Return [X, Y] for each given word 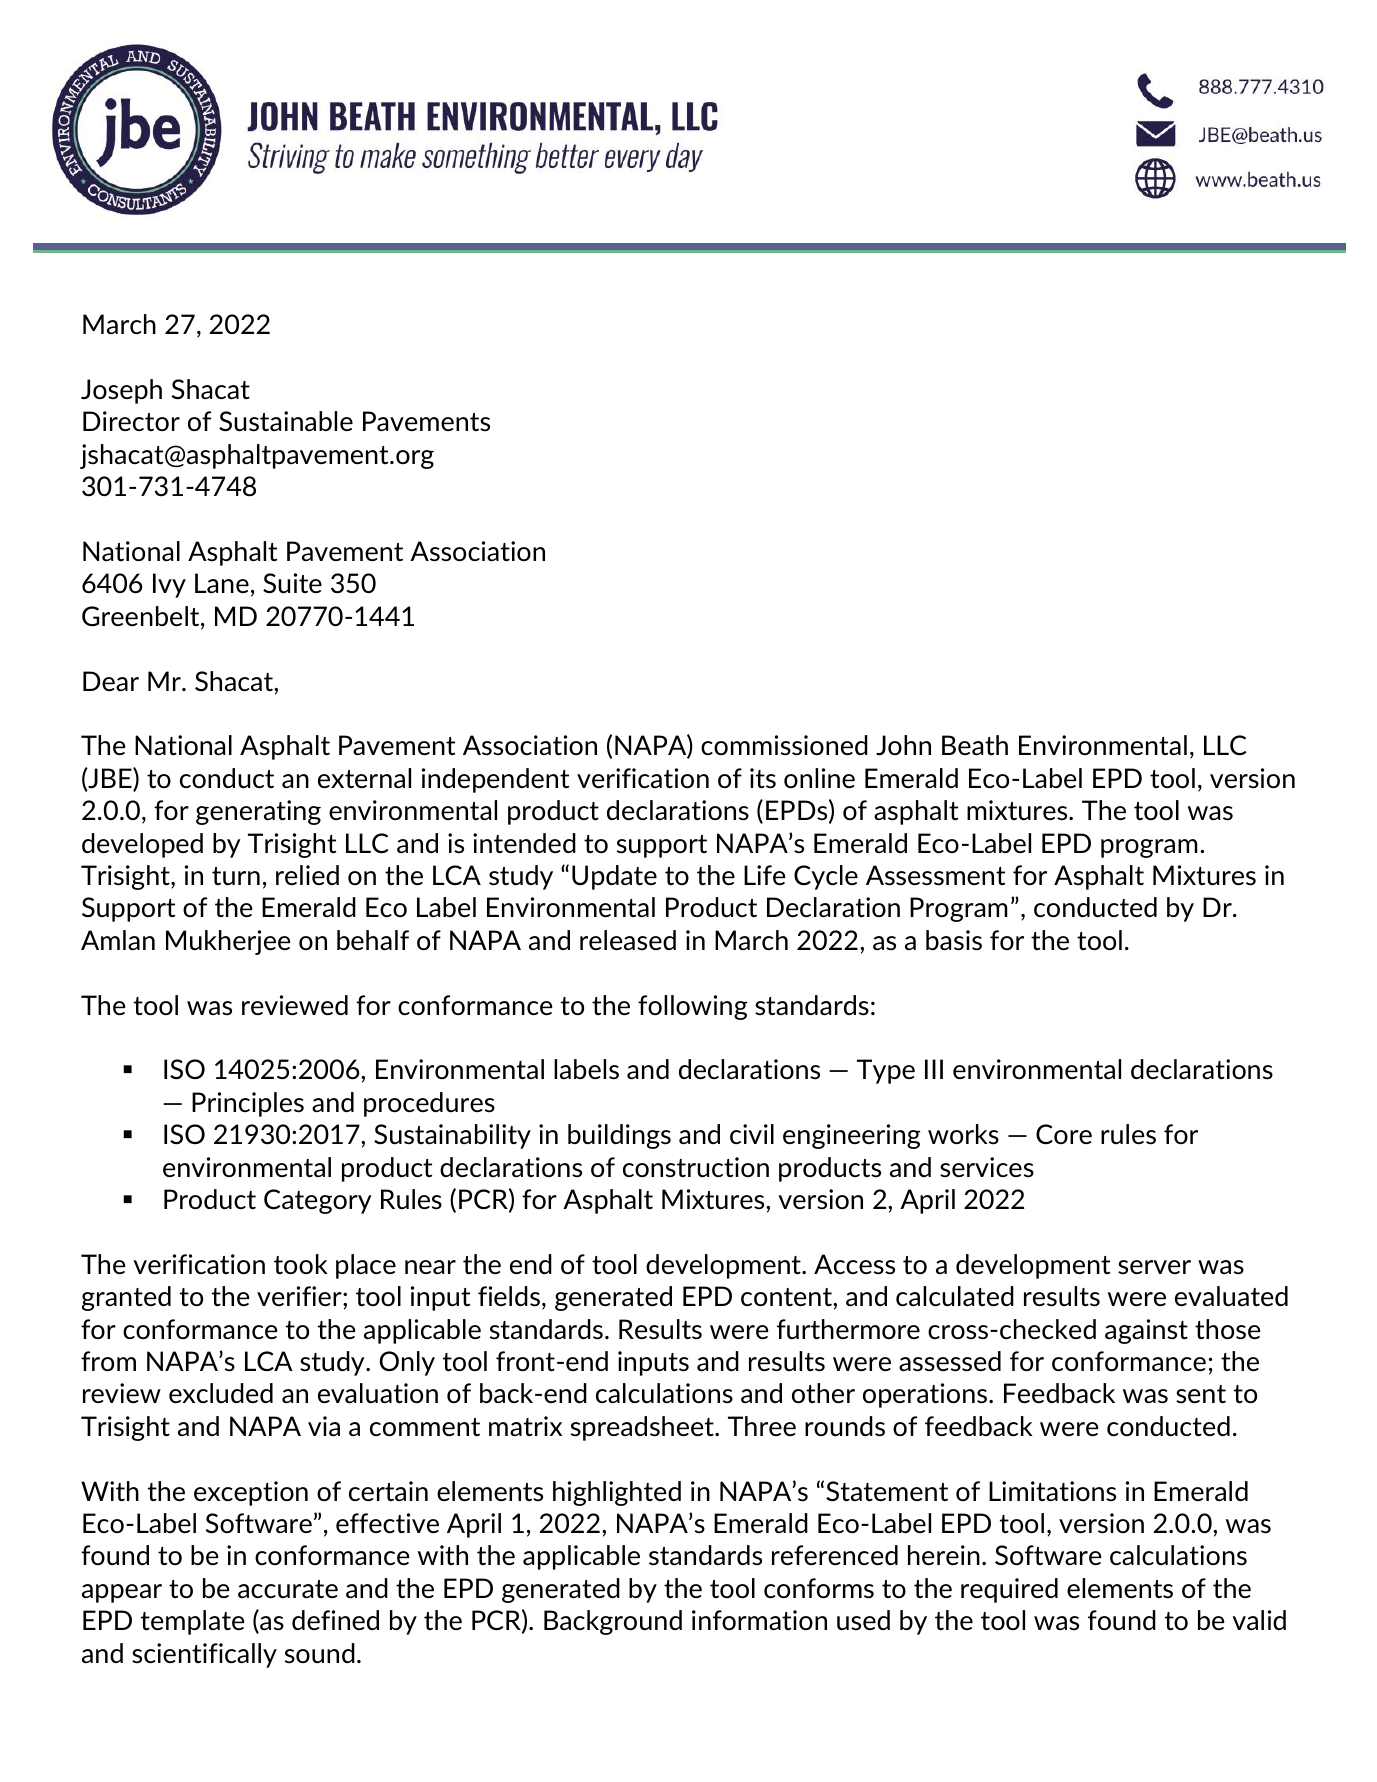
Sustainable [286, 421]
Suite [292, 583]
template [192, 1622]
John [903, 745]
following [692, 1007]
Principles [248, 1104]
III [934, 1069]
